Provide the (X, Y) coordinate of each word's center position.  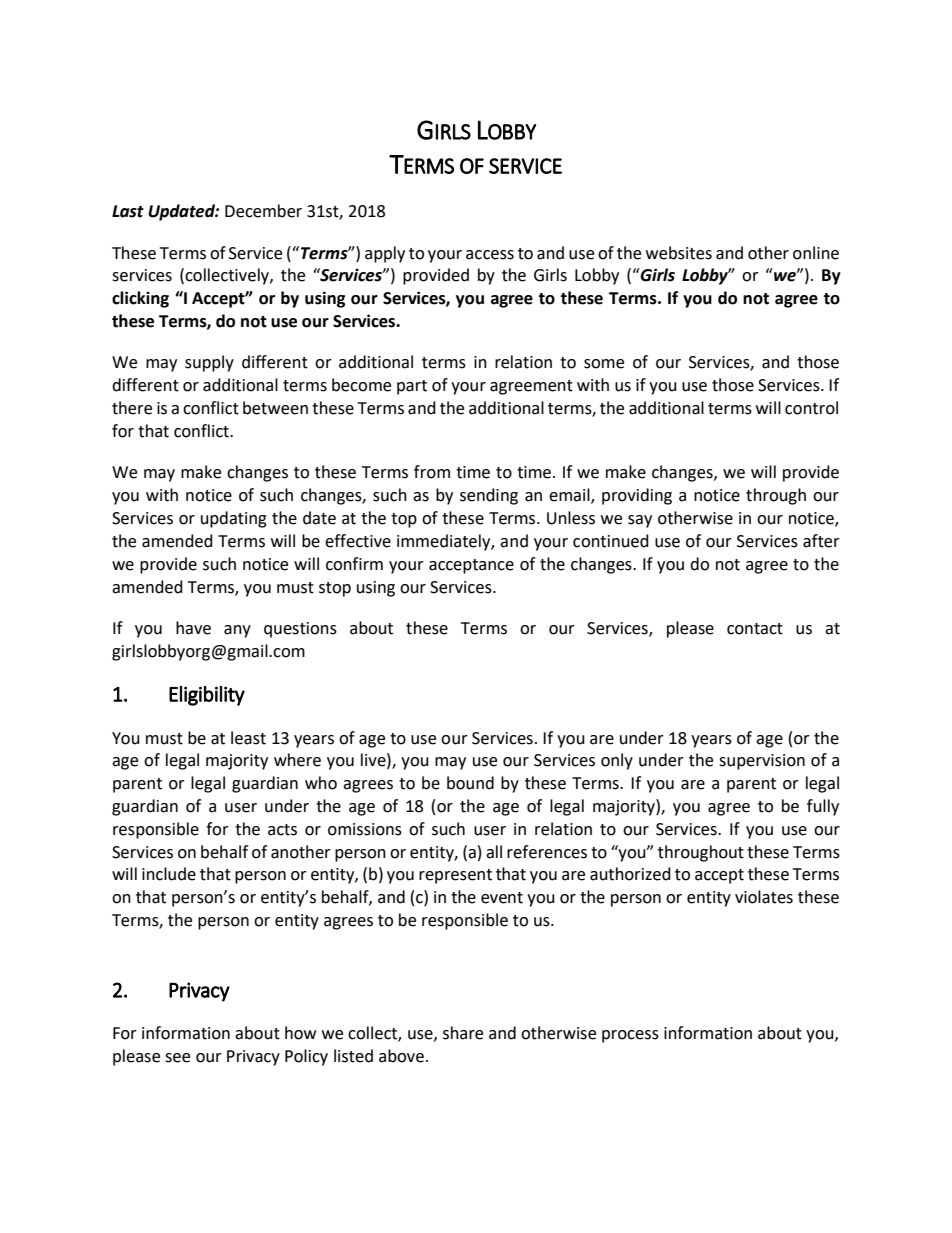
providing (637, 496)
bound (470, 783)
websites (679, 253)
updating (234, 519)
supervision (762, 762)
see (177, 1058)
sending (489, 496)
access (490, 255)
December (263, 211)
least (248, 738)
